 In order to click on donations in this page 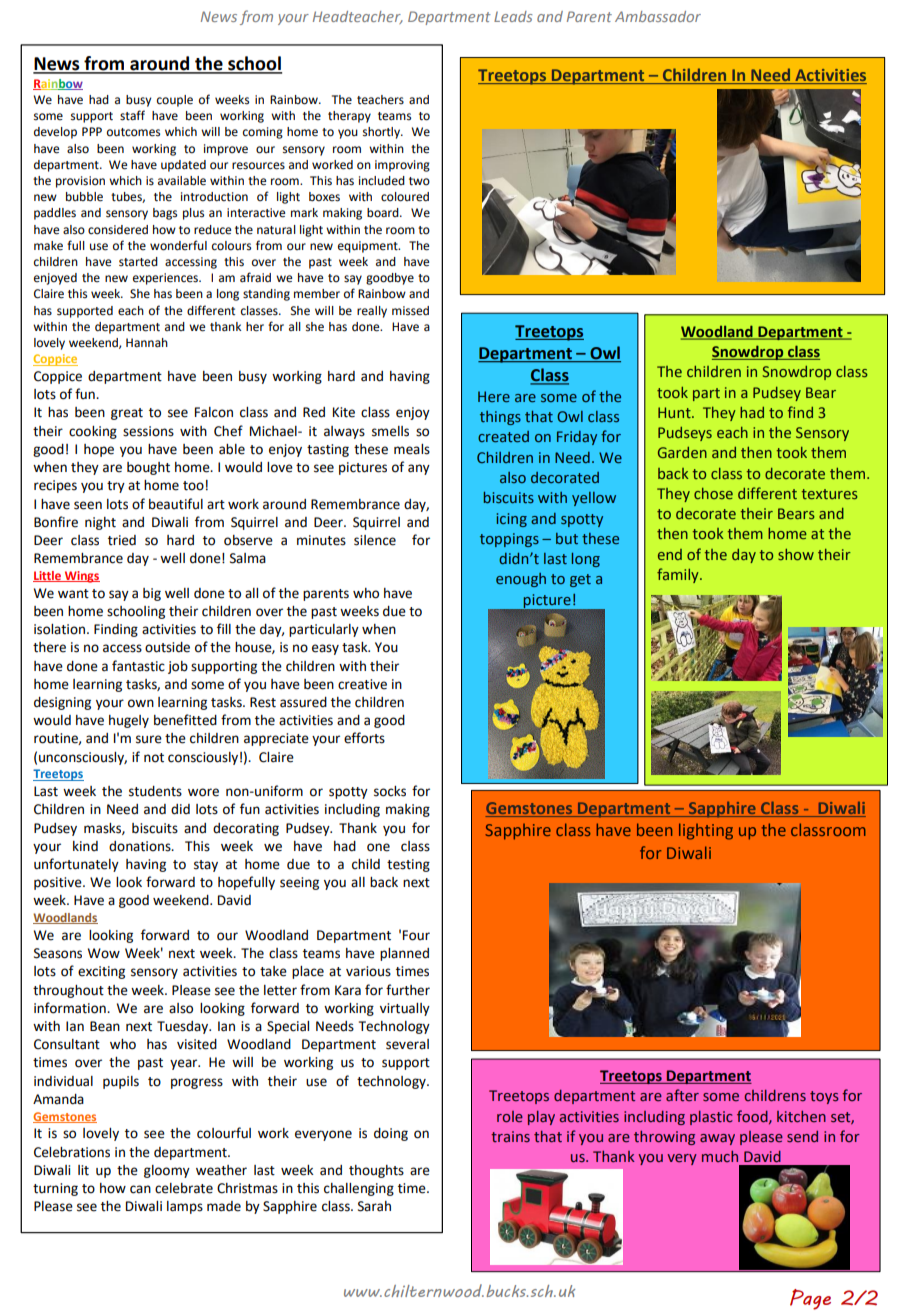, I will do `click(141, 846)`.
